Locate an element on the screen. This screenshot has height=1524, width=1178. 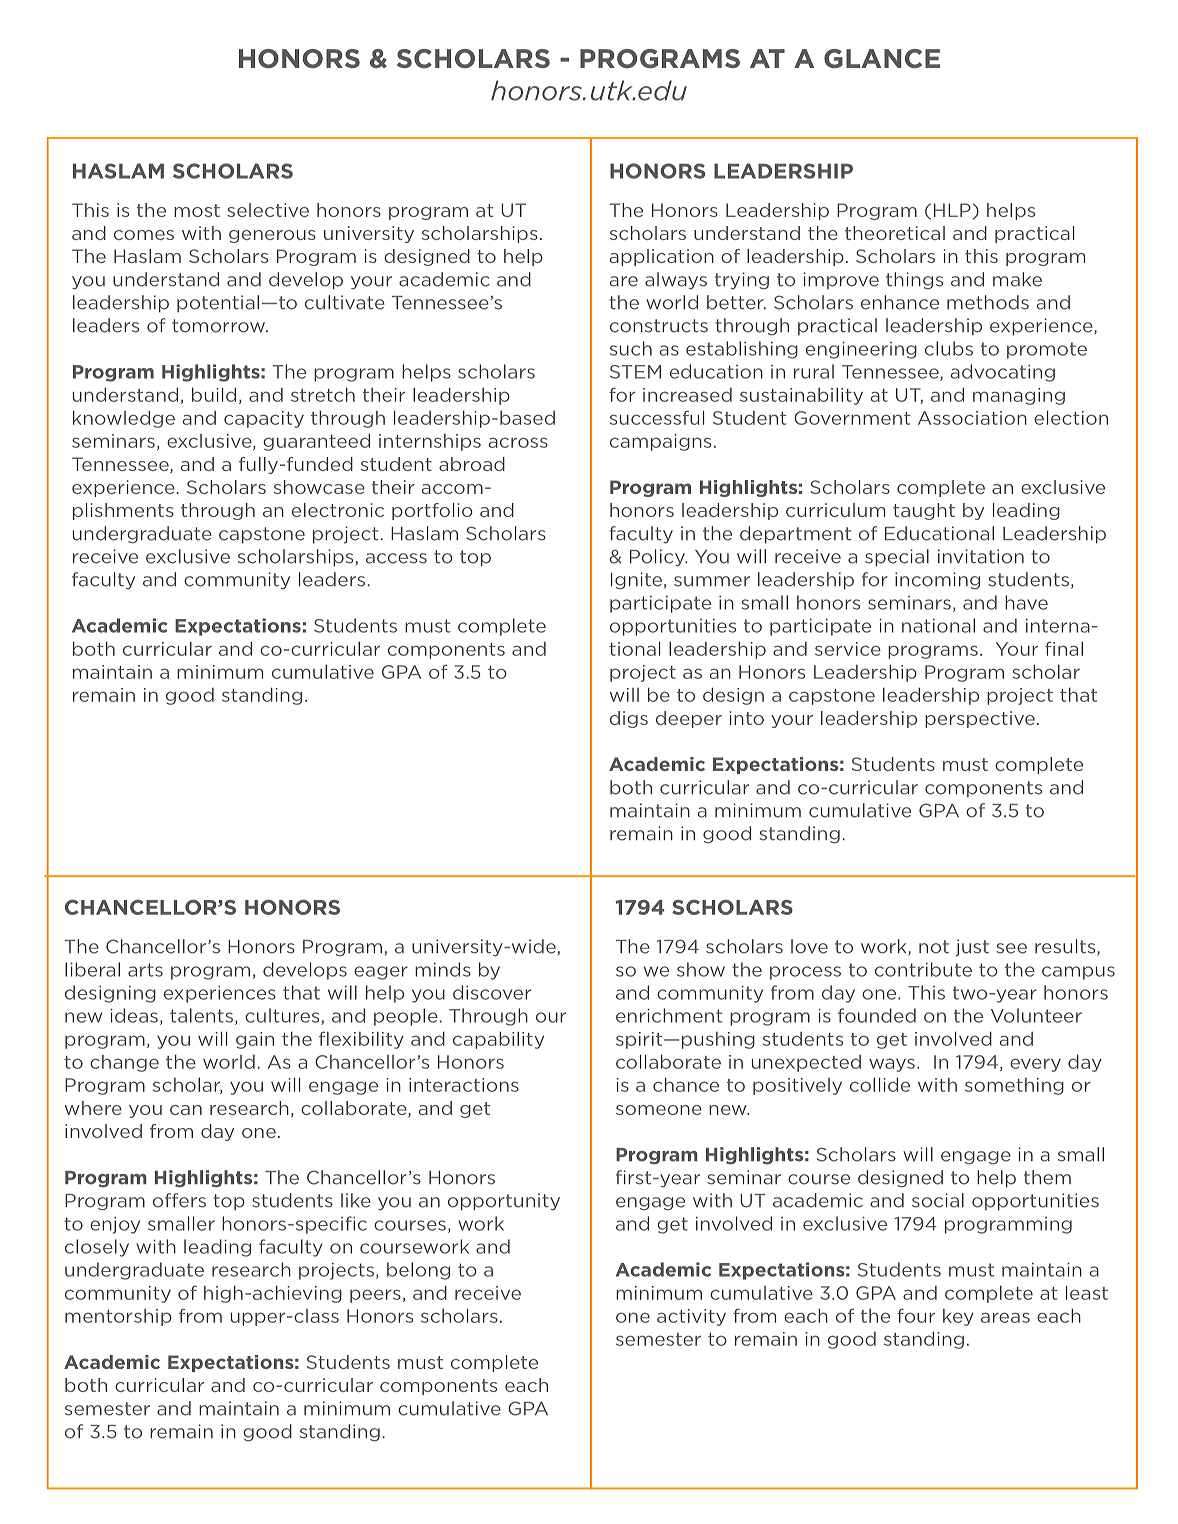
key is located at coordinates (958, 1317).
